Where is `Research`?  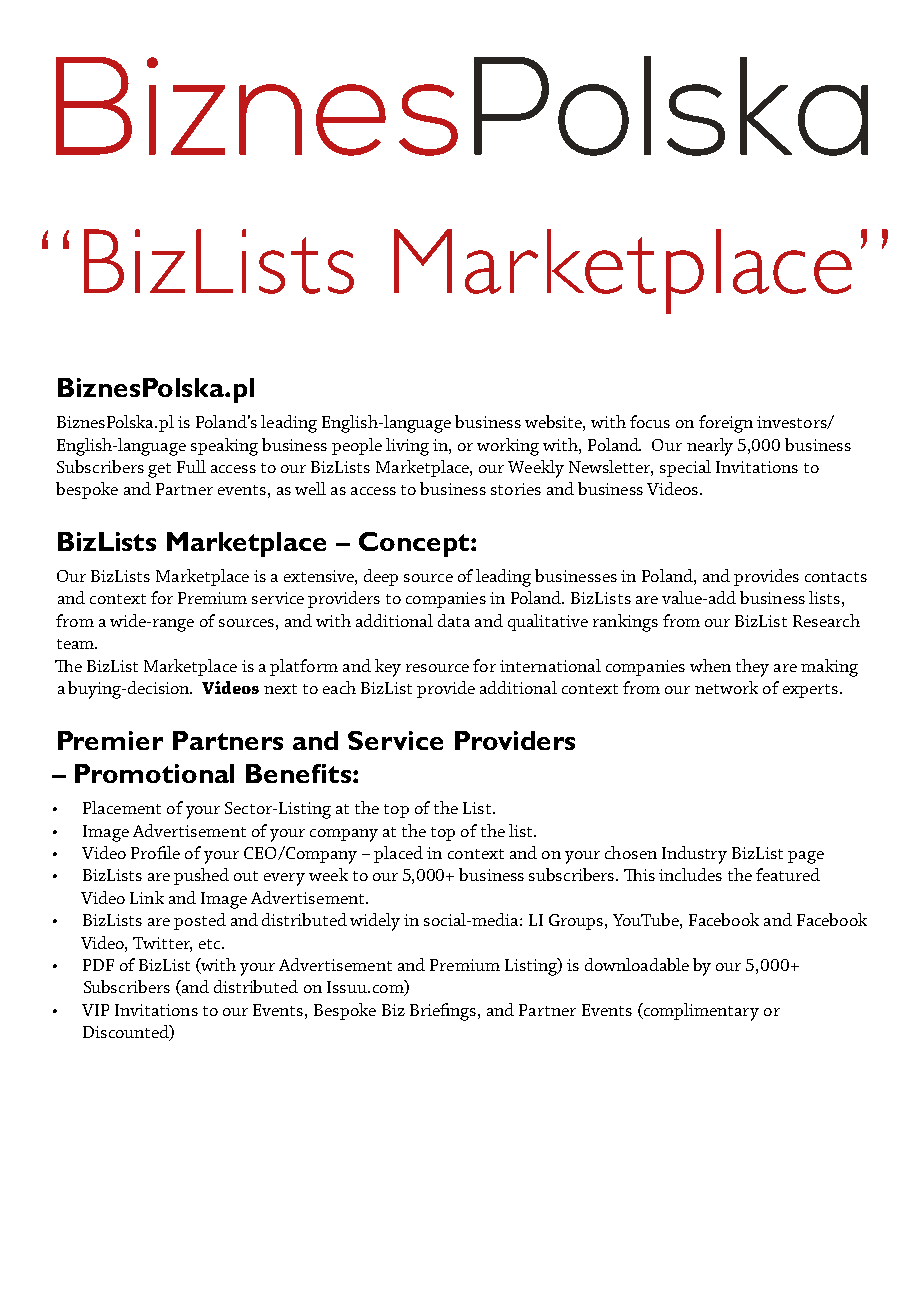 Research is located at coordinates (826, 620).
